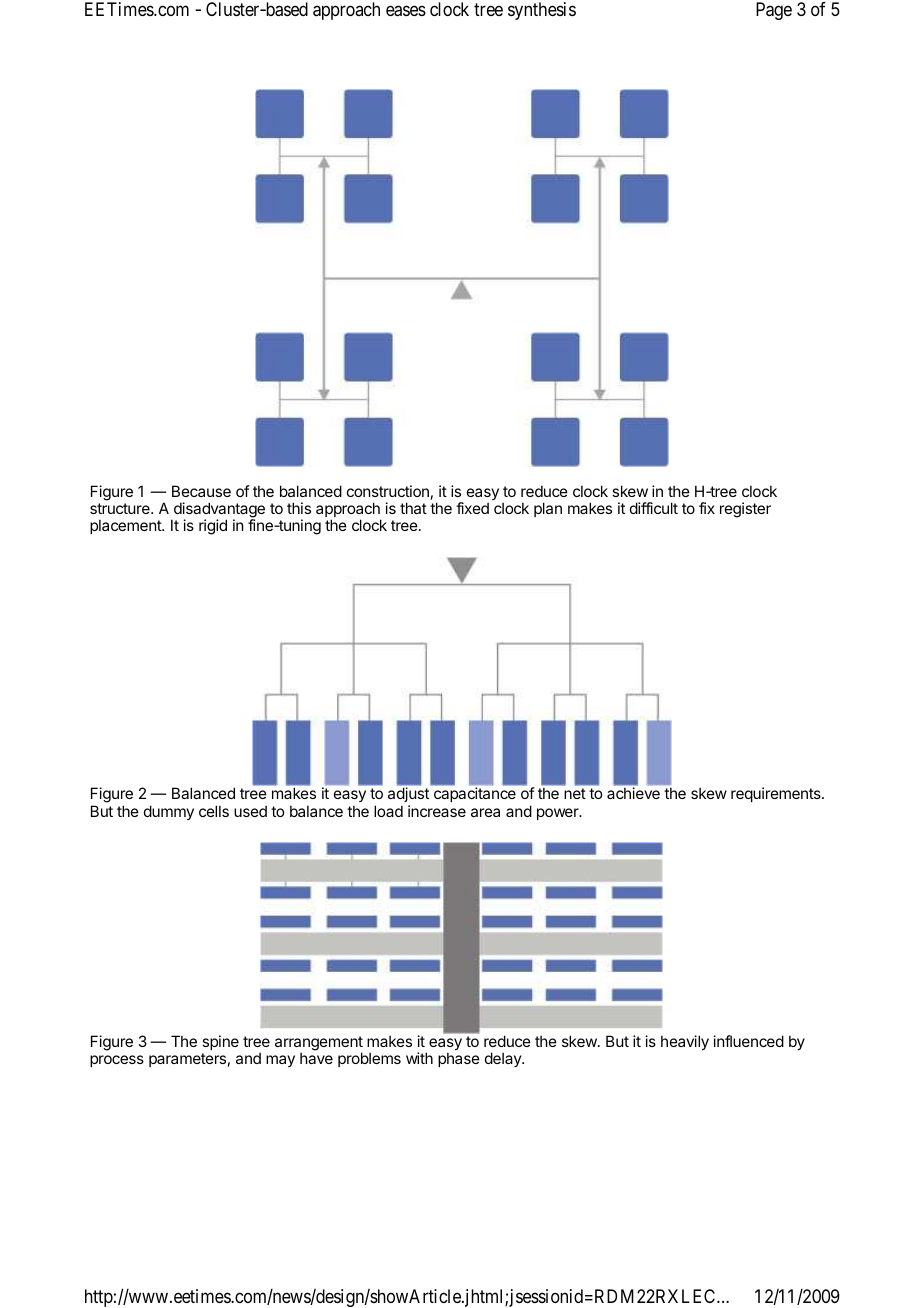 The width and height of the screenshot is (924, 1308). Describe the element at coordinates (213, 527) in the screenshot. I see `rigid` at that location.
